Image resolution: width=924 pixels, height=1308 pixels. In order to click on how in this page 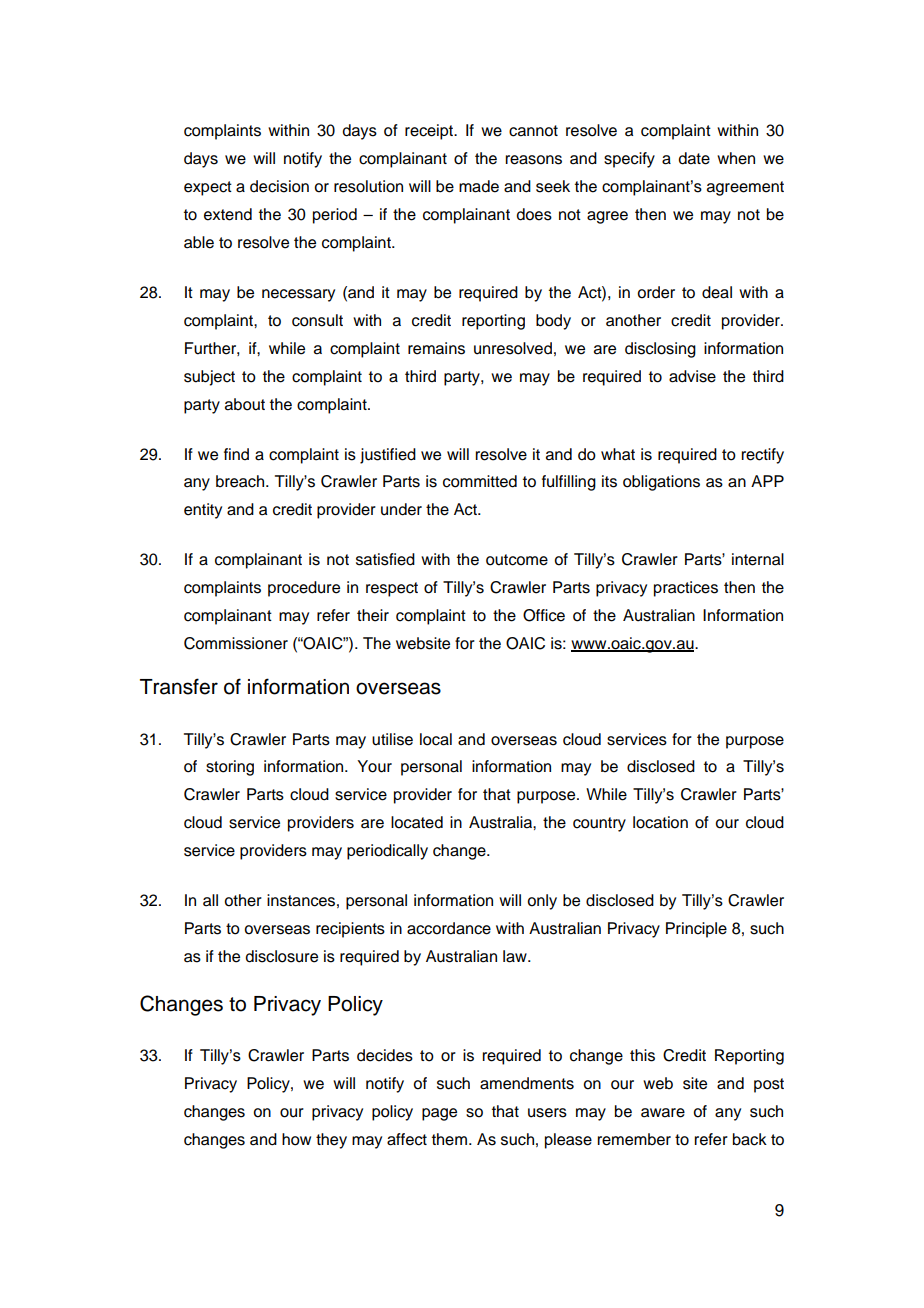, I will do `click(296, 1139)`.
